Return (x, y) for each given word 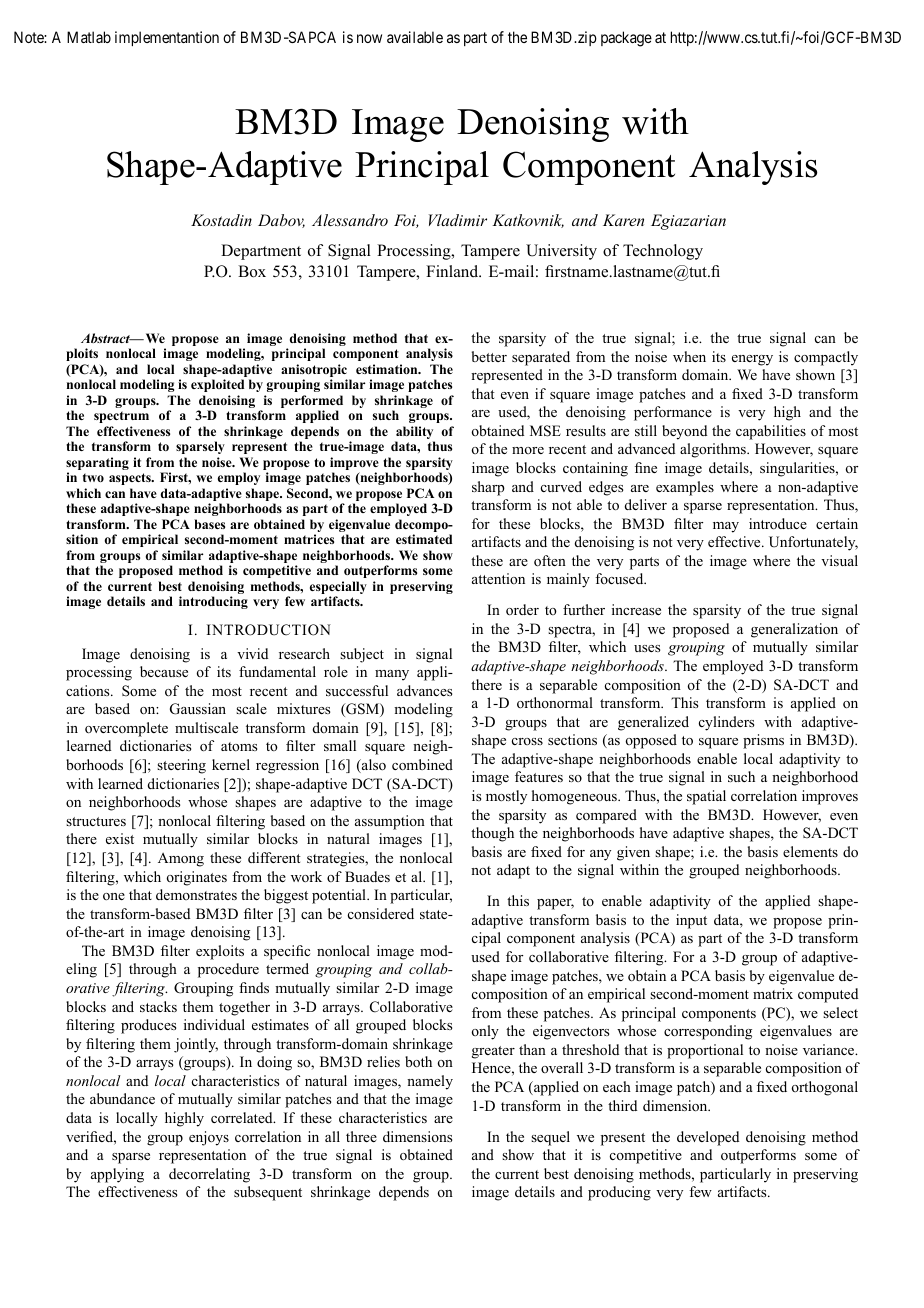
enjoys (209, 1138)
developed (708, 1138)
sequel (550, 1138)
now (369, 38)
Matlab (89, 37)
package (626, 39)
